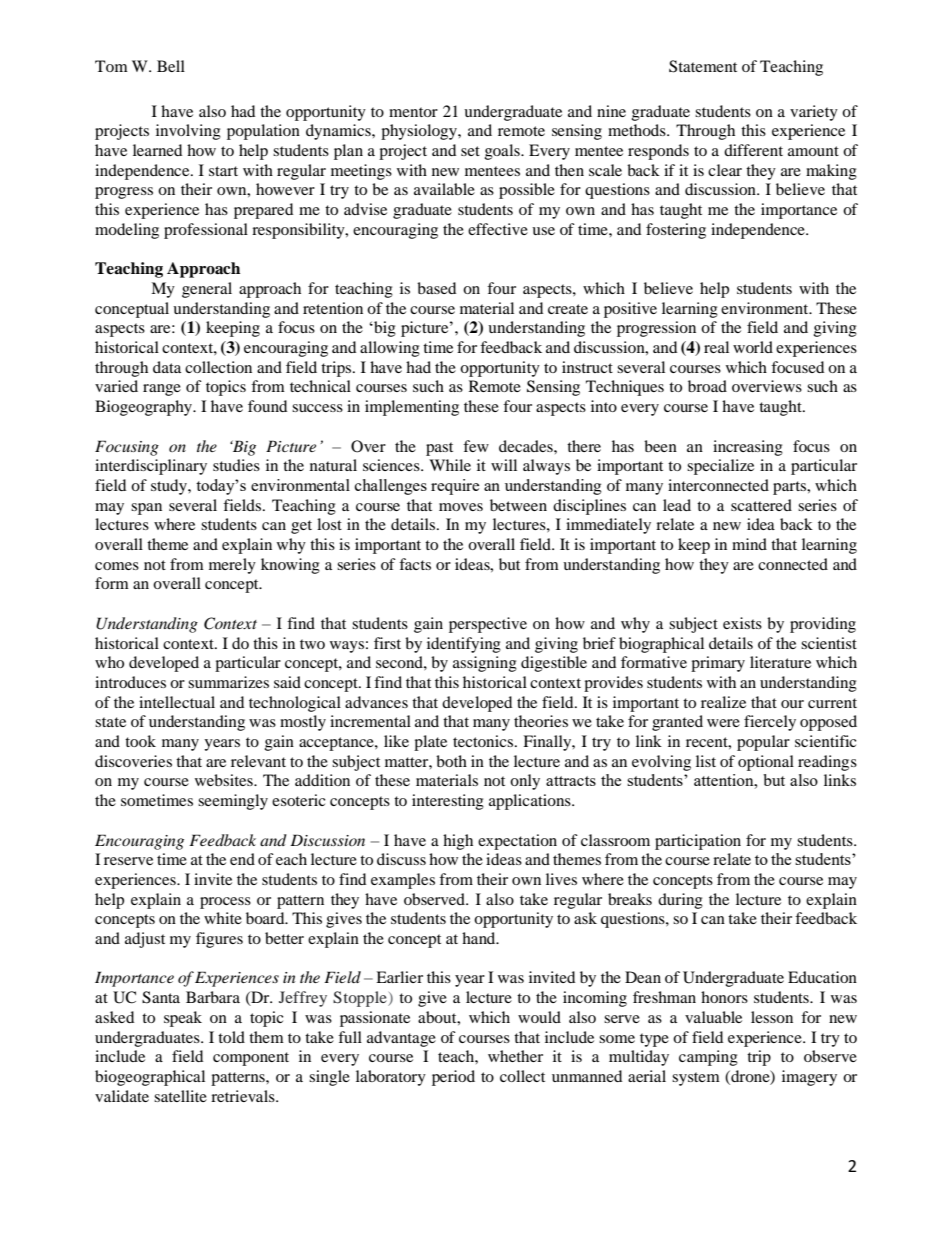 This screenshot has height=1233, width=952. What do you see at coordinates (180, 1096) in the screenshot?
I see `satellite` at bounding box center [180, 1096].
